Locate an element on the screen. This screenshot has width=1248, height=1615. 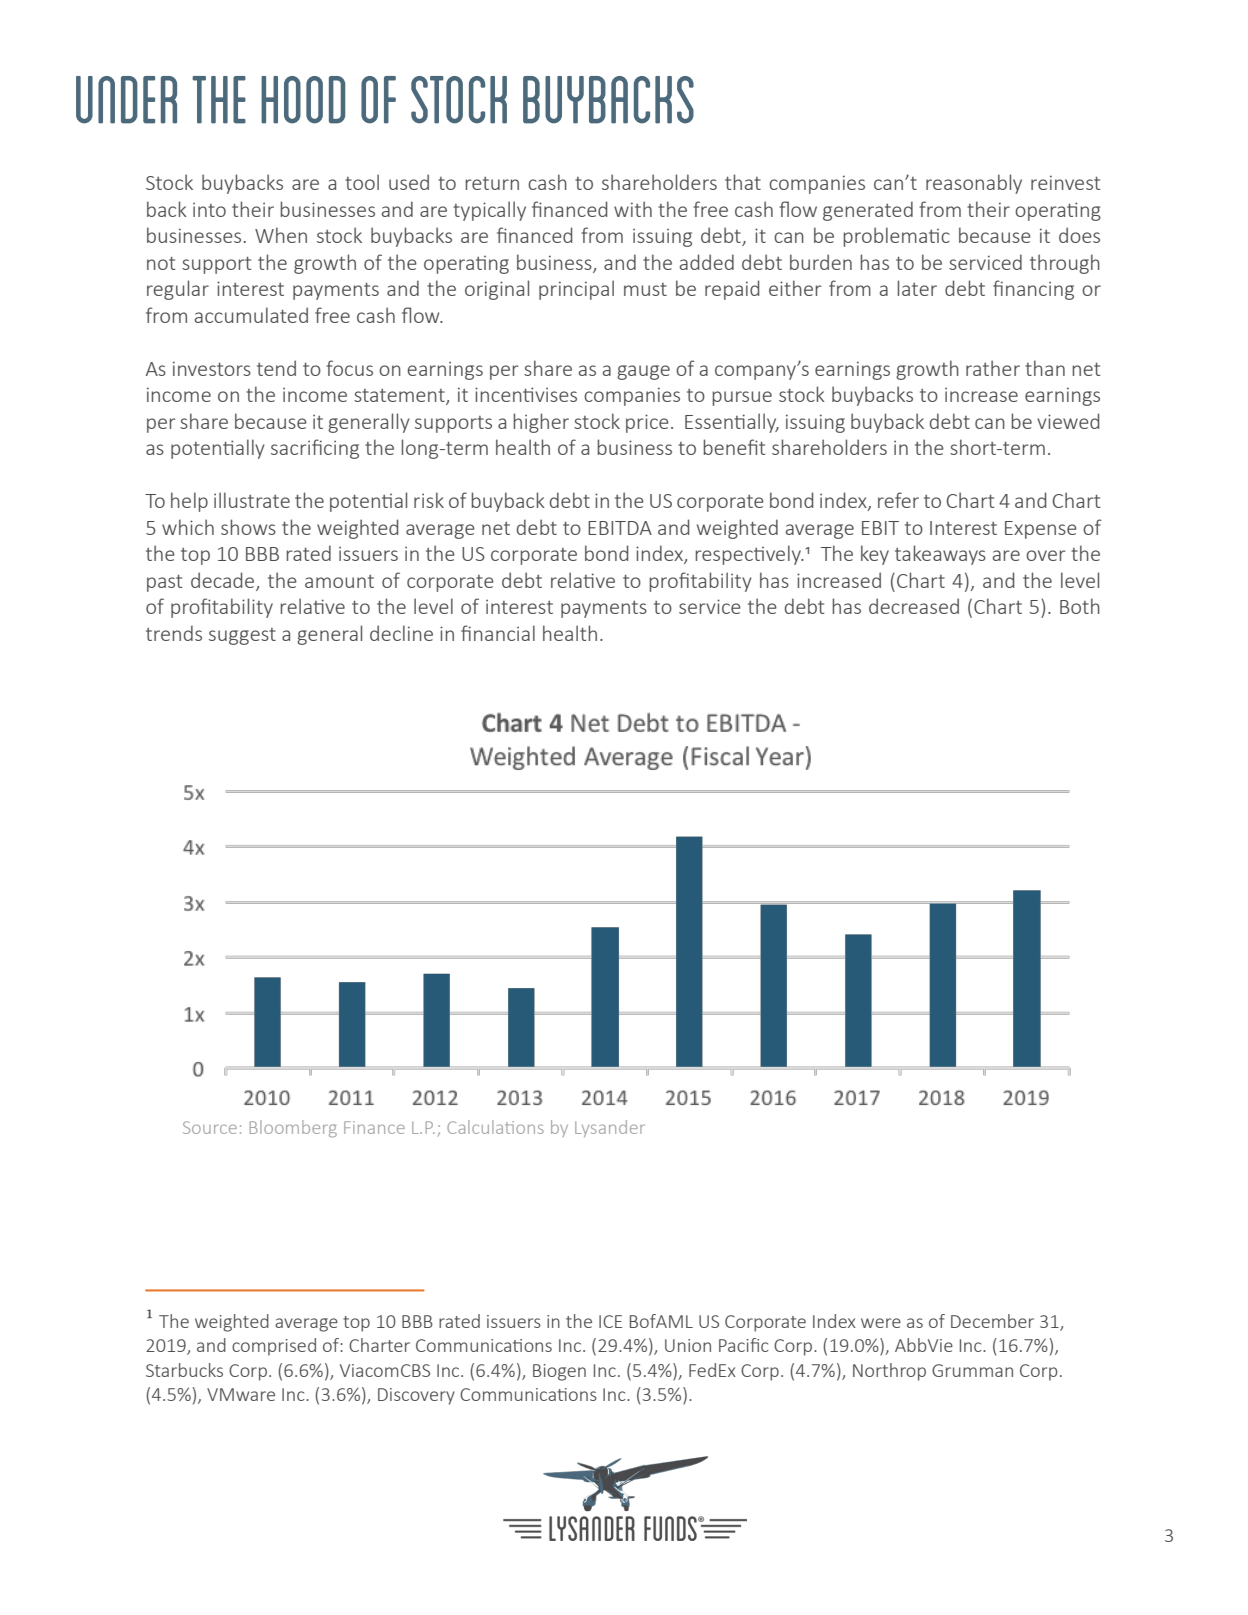
trends is located at coordinates (174, 633).
